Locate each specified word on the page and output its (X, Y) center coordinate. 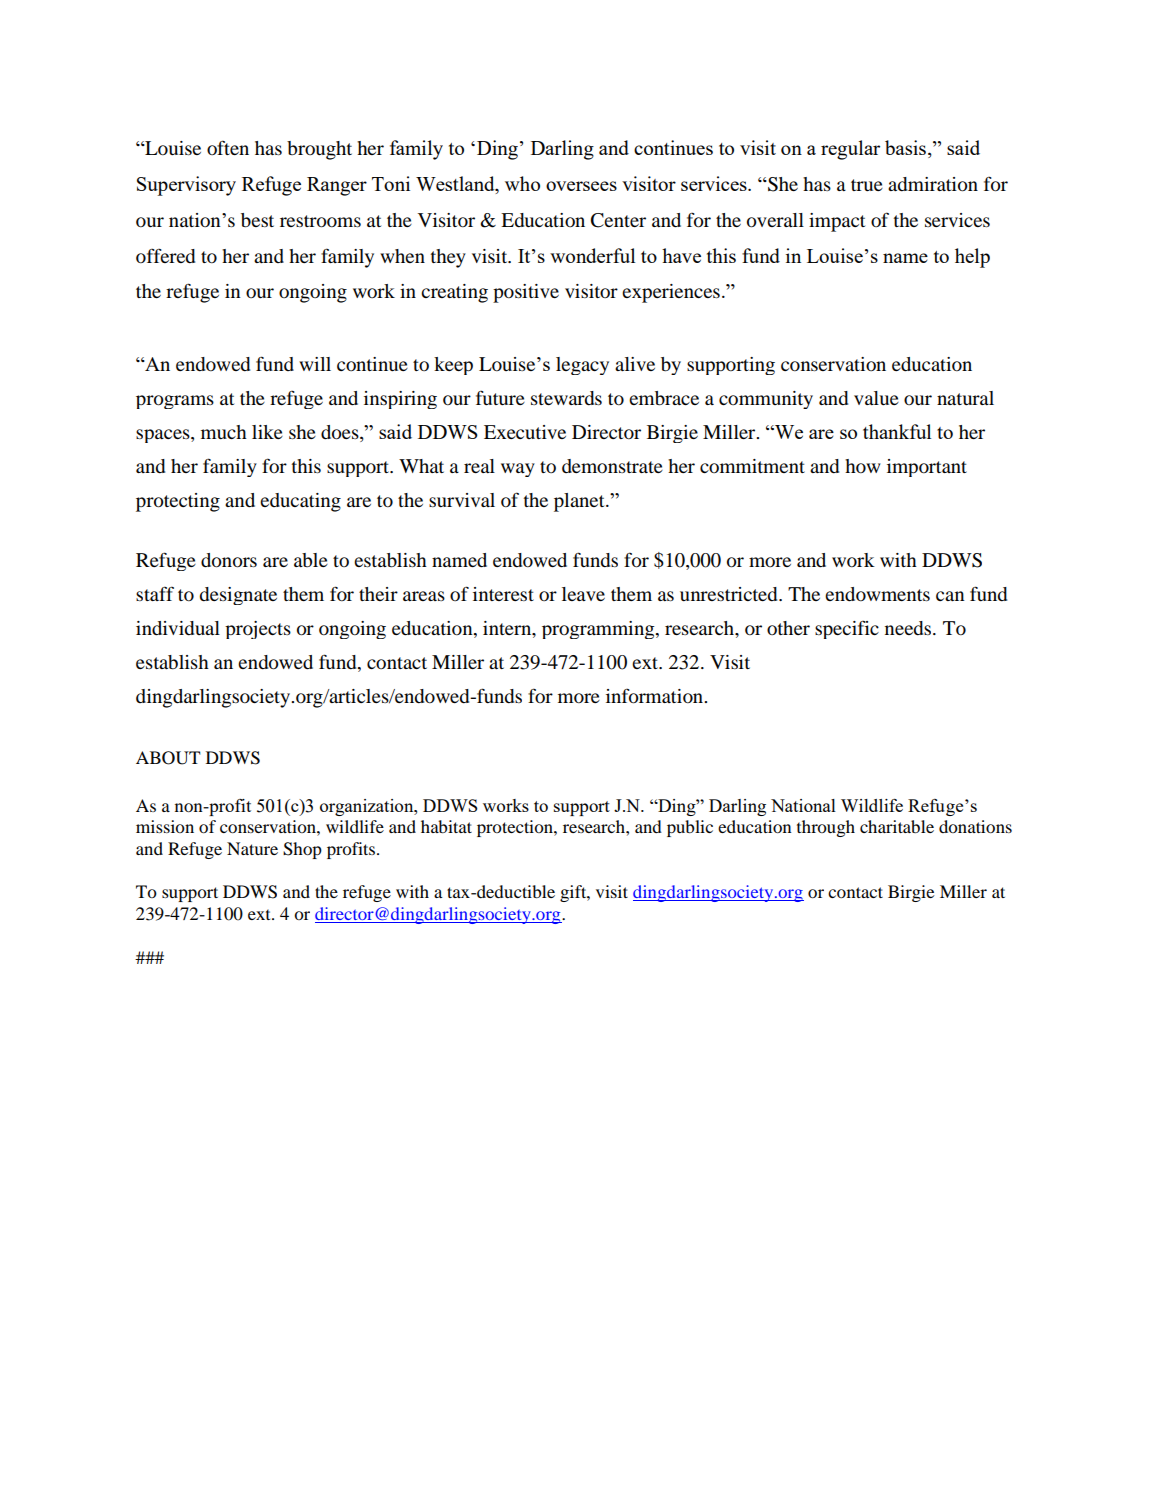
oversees (581, 186)
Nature (252, 848)
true (867, 185)
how (863, 466)
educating (300, 502)
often (228, 147)
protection (516, 828)
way (518, 470)
